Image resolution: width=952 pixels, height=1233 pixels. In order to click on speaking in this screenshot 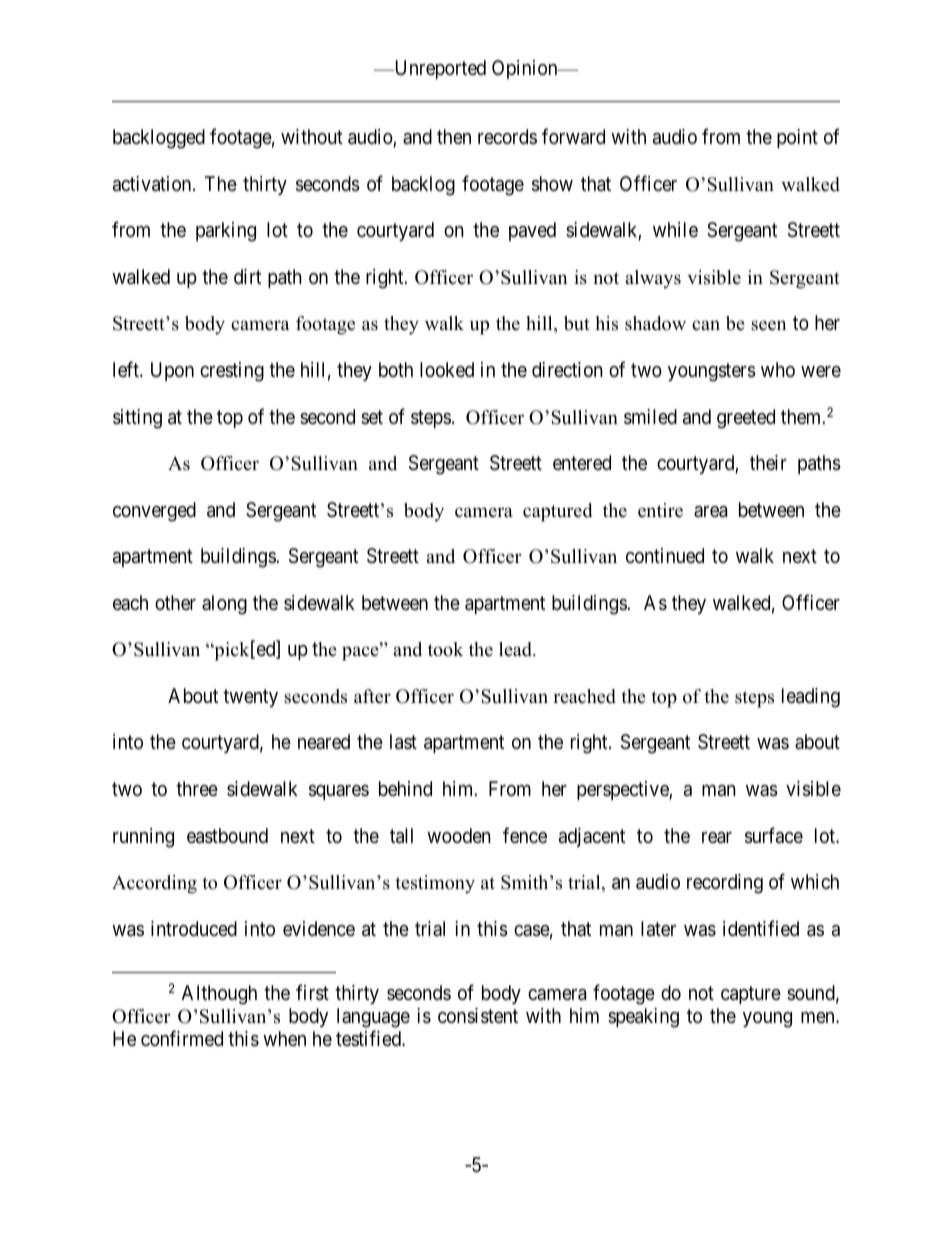, I will do `click(643, 1018)`.
